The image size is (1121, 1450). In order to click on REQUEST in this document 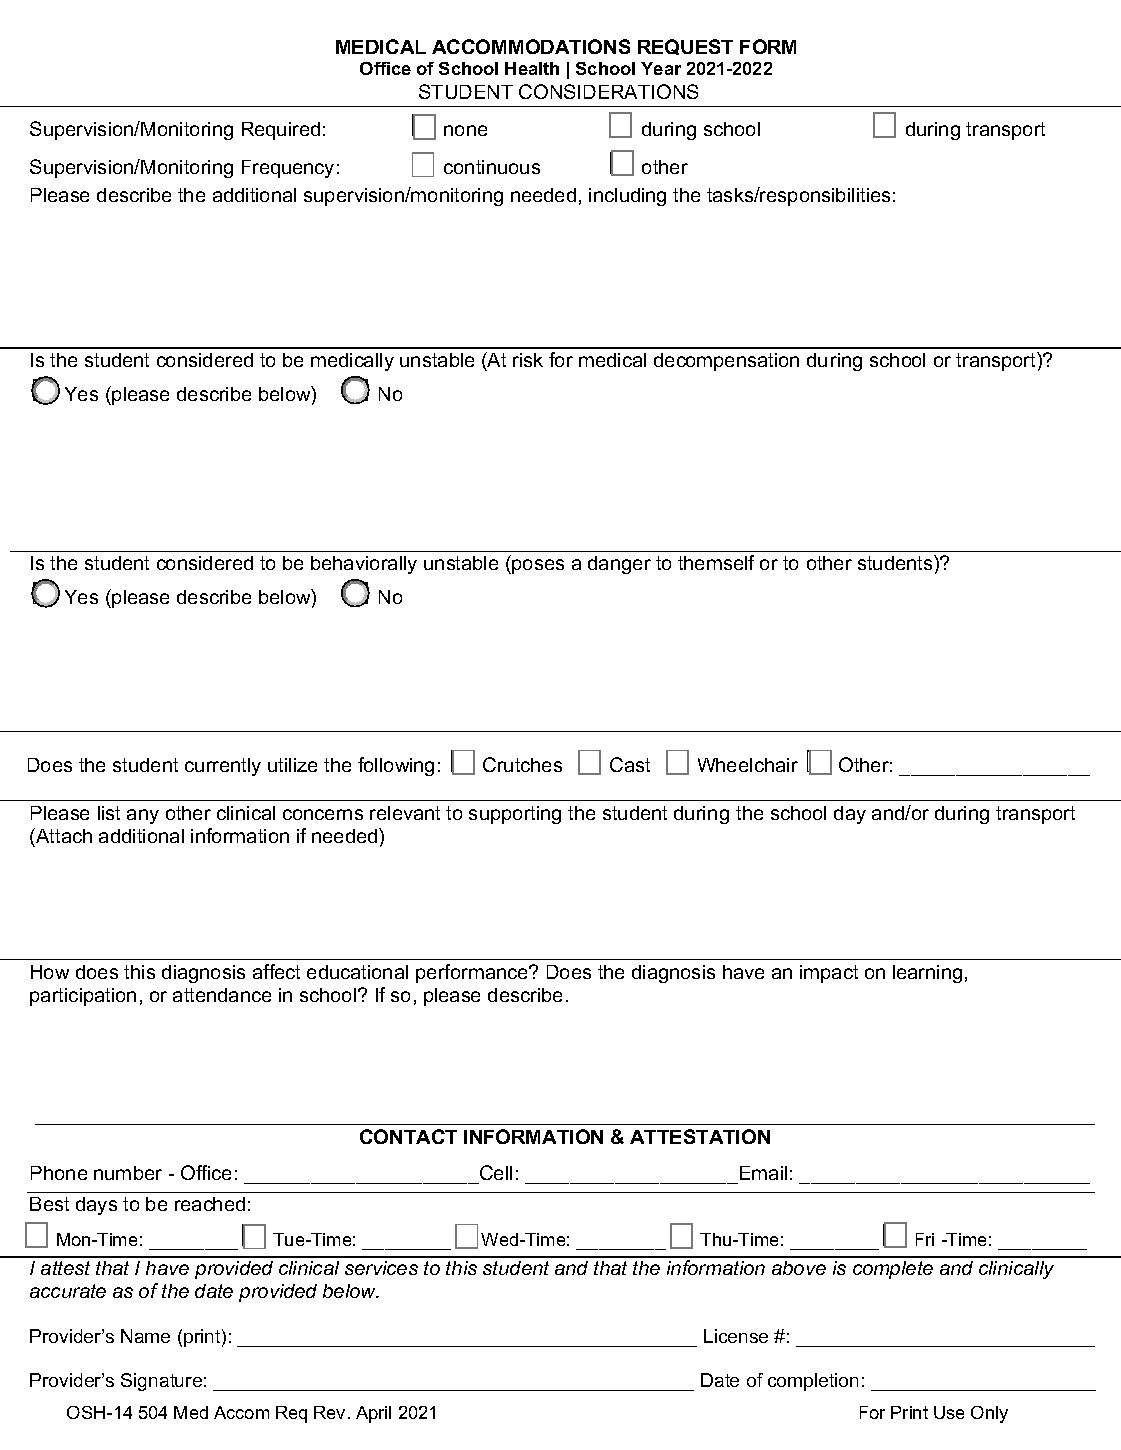, I will do `click(685, 47)`.
